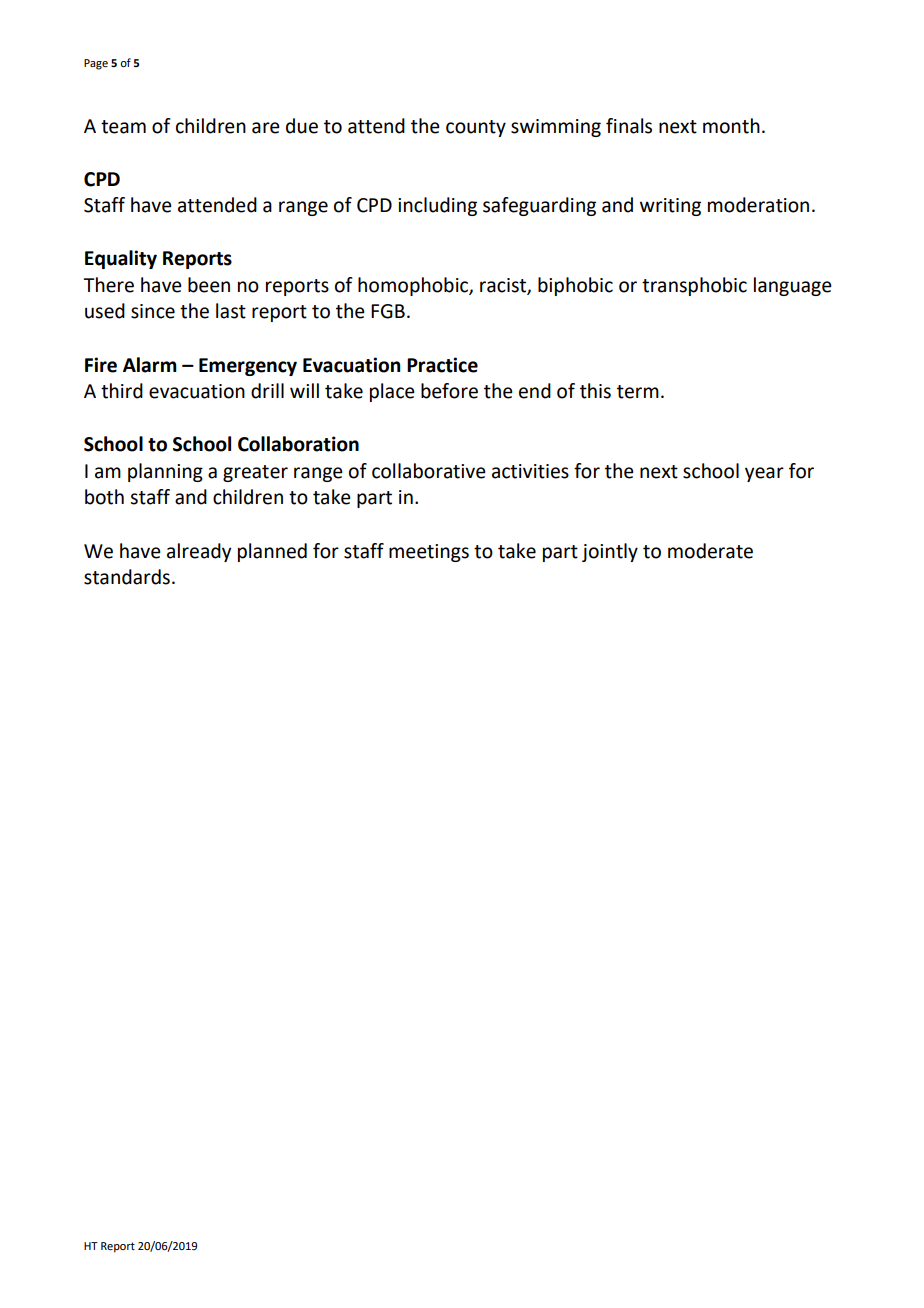 The width and height of the screenshot is (924, 1308). What do you see at coordinates (199, 552) in the screenshot?
I see `already` at bounding box center [199, 552].
